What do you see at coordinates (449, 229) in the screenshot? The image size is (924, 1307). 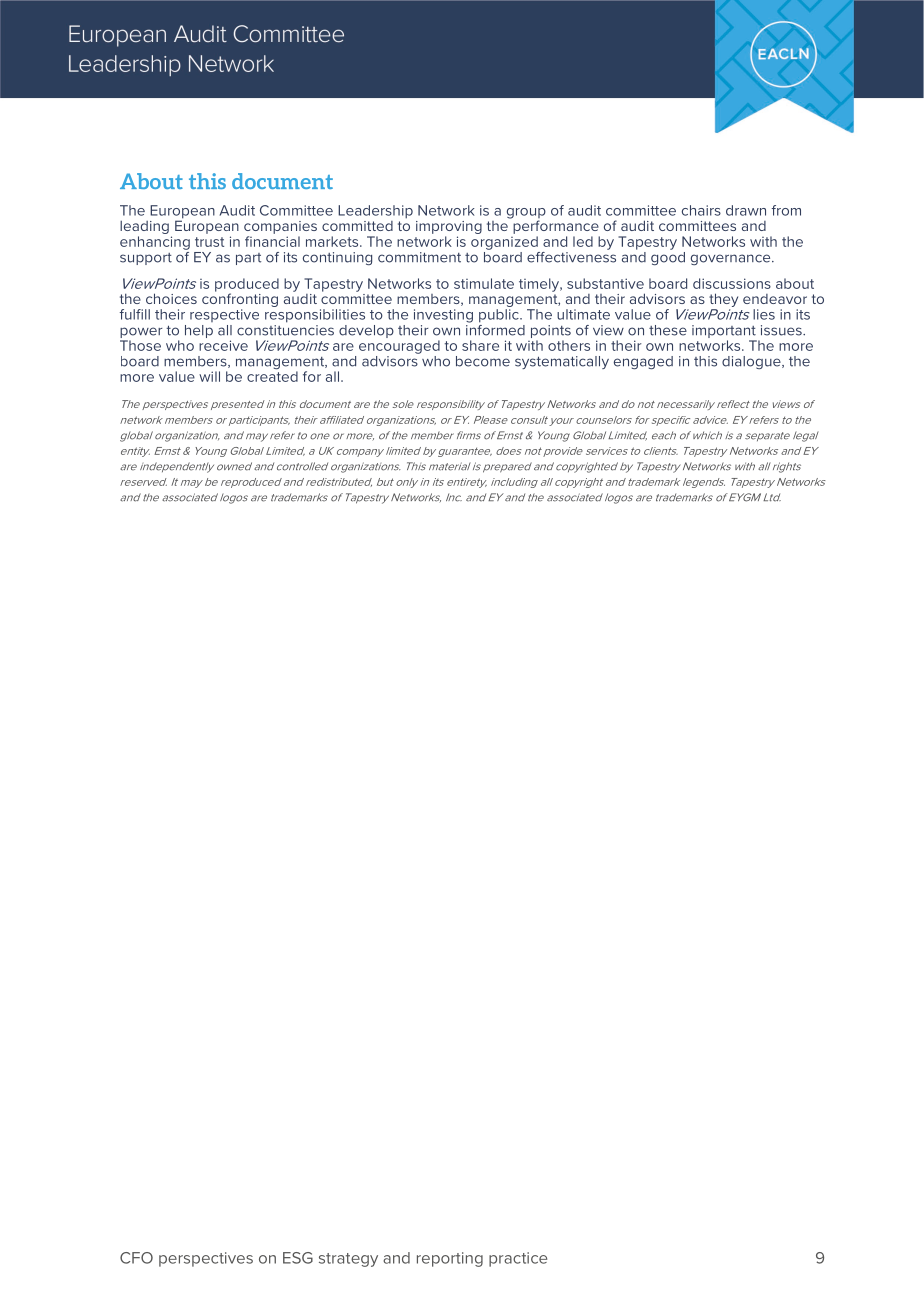 I see `improving` at bounding box center [449, 229].
